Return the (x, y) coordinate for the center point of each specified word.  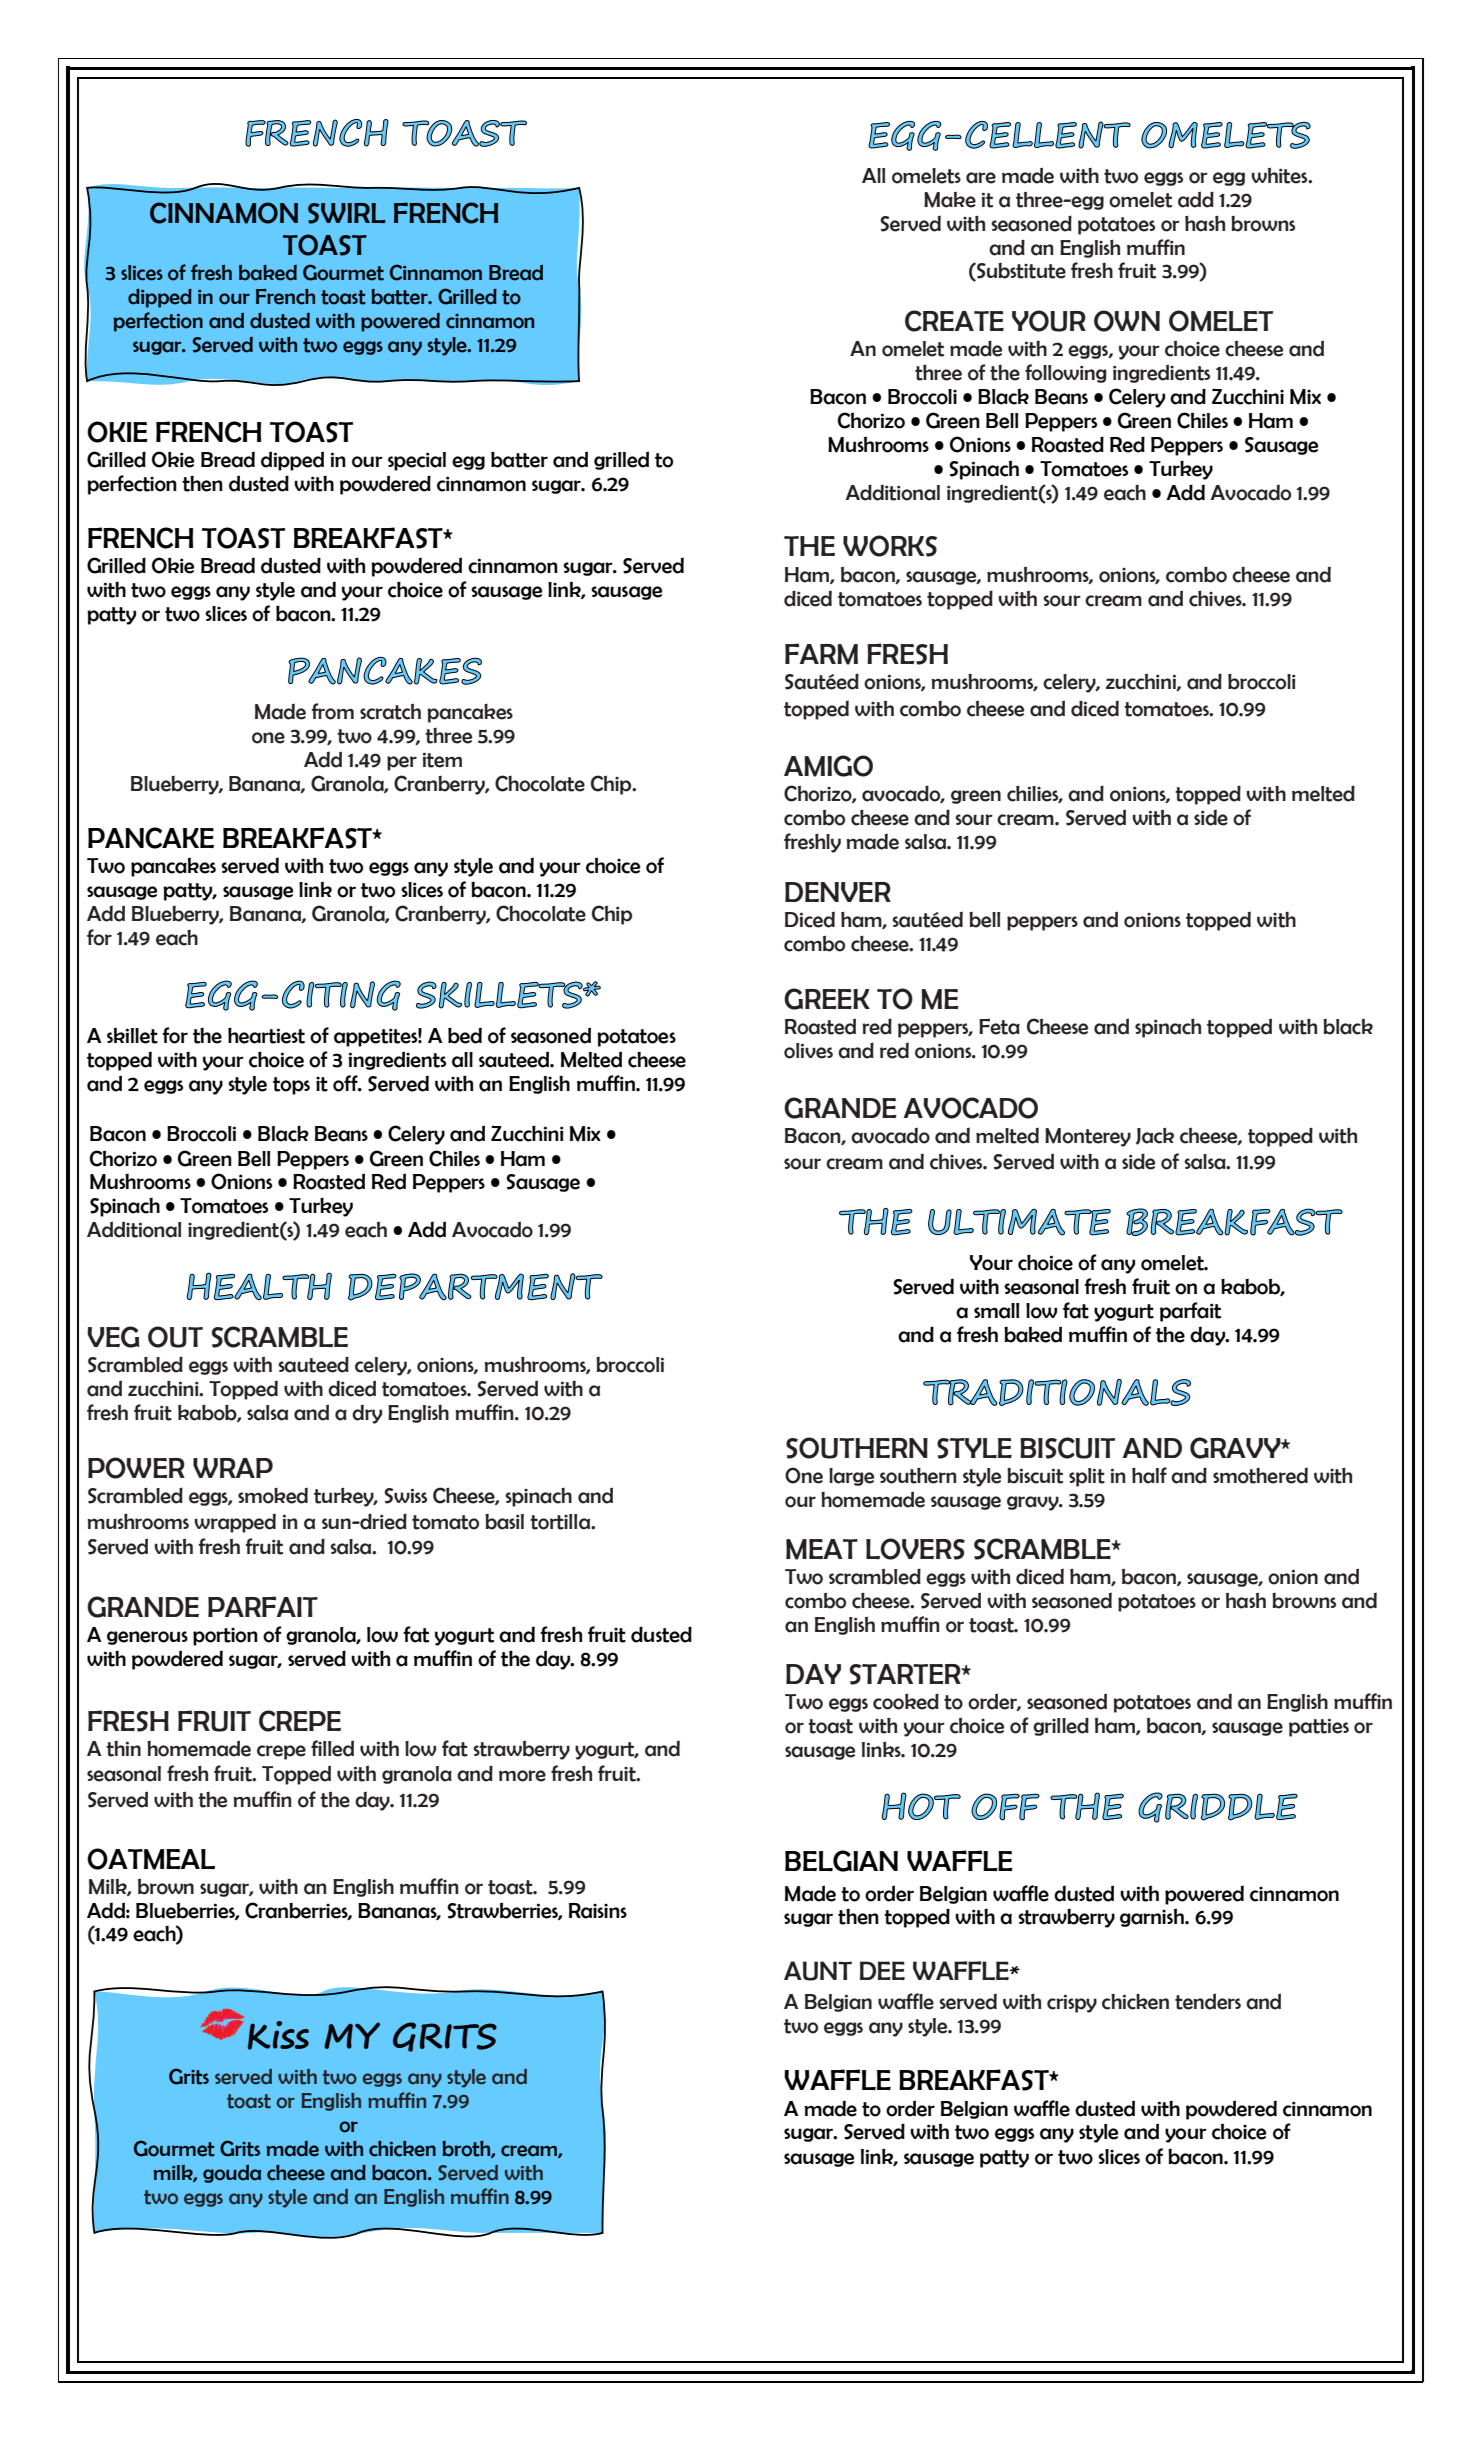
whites (1280, 175)
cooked (906, 1701)
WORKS (890, 546)
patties (1319, 1727)
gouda (232, 2174)
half (1149, 1475)
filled (332, 1748)
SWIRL (347, 213)
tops (291, 1086)
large (851, 1477)
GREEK (827, 999)
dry (367, 1414)
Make (950, 200)
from (332, 711)
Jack (1155, 1136)
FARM (821, 654)
